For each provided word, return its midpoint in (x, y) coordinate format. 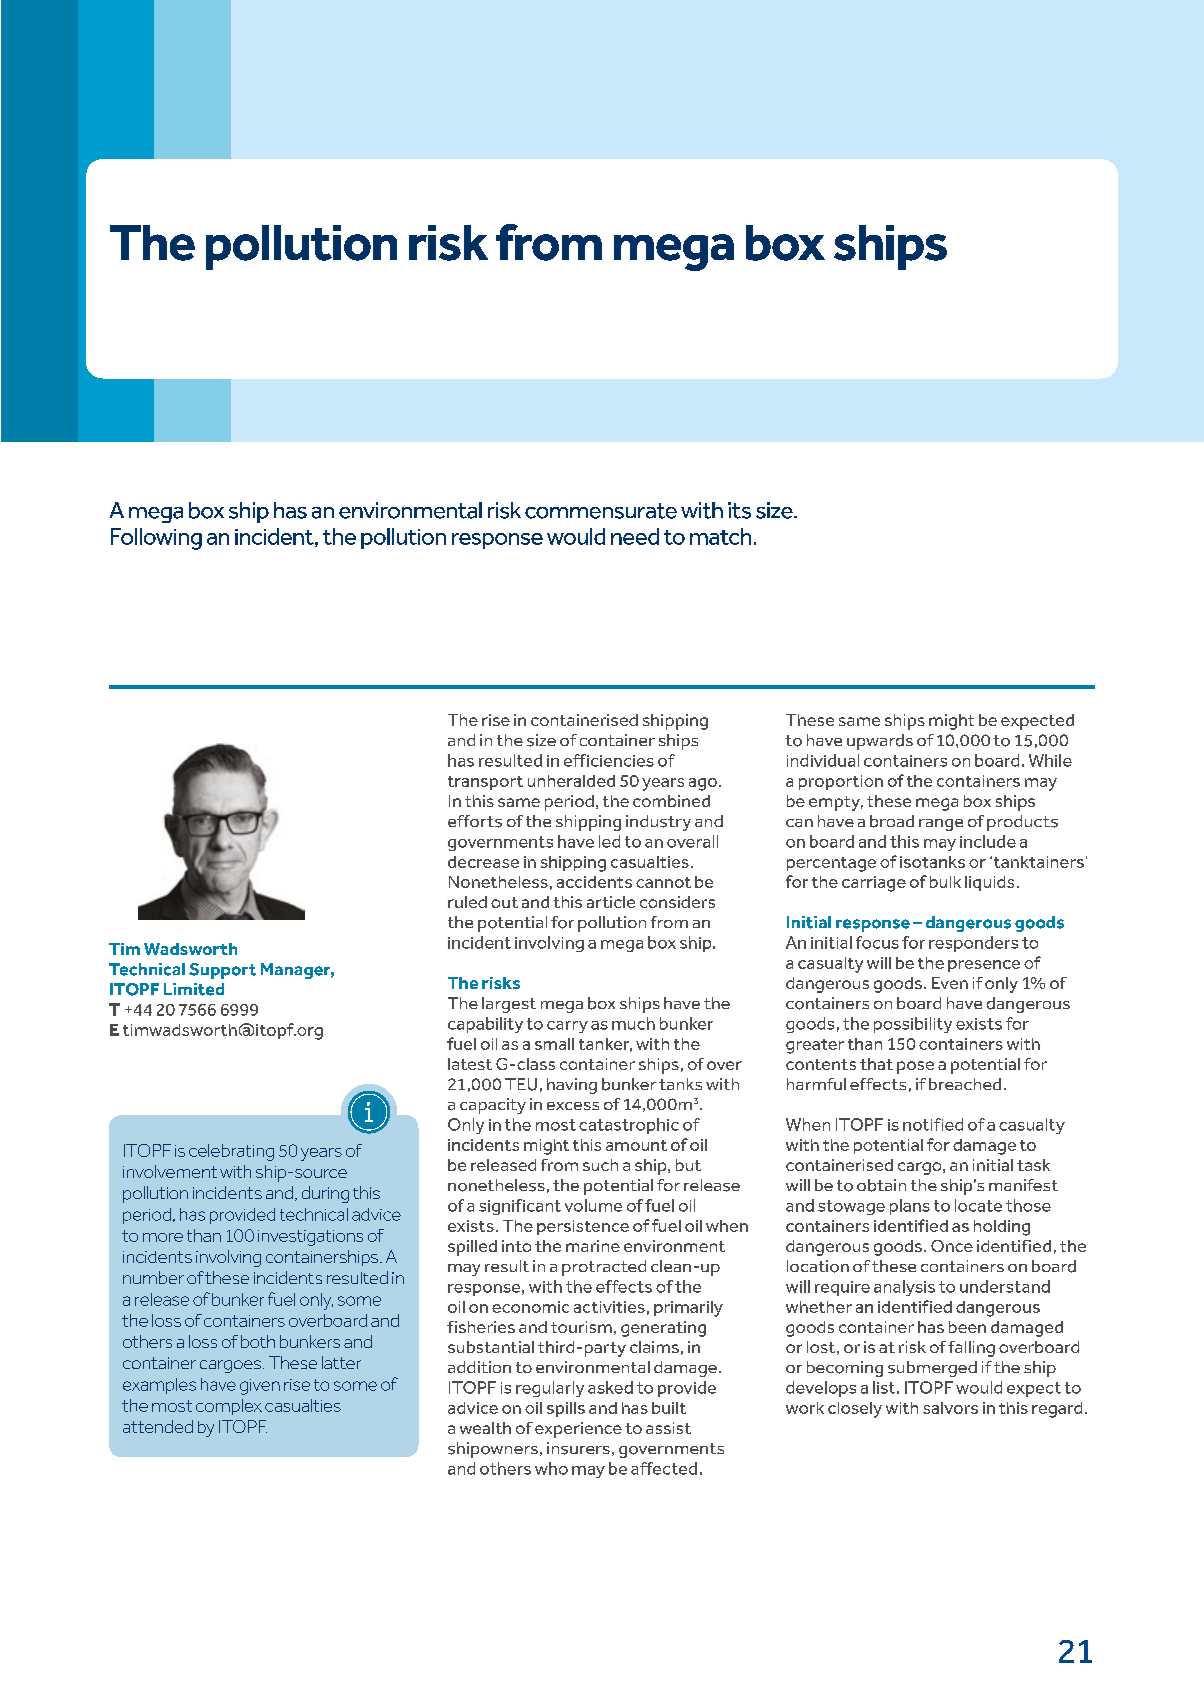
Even (950, 983)
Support (222, 971)
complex (229, 1407)
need (635, 536)
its (739, 510)
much (633, 1023)
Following (156, 539)
